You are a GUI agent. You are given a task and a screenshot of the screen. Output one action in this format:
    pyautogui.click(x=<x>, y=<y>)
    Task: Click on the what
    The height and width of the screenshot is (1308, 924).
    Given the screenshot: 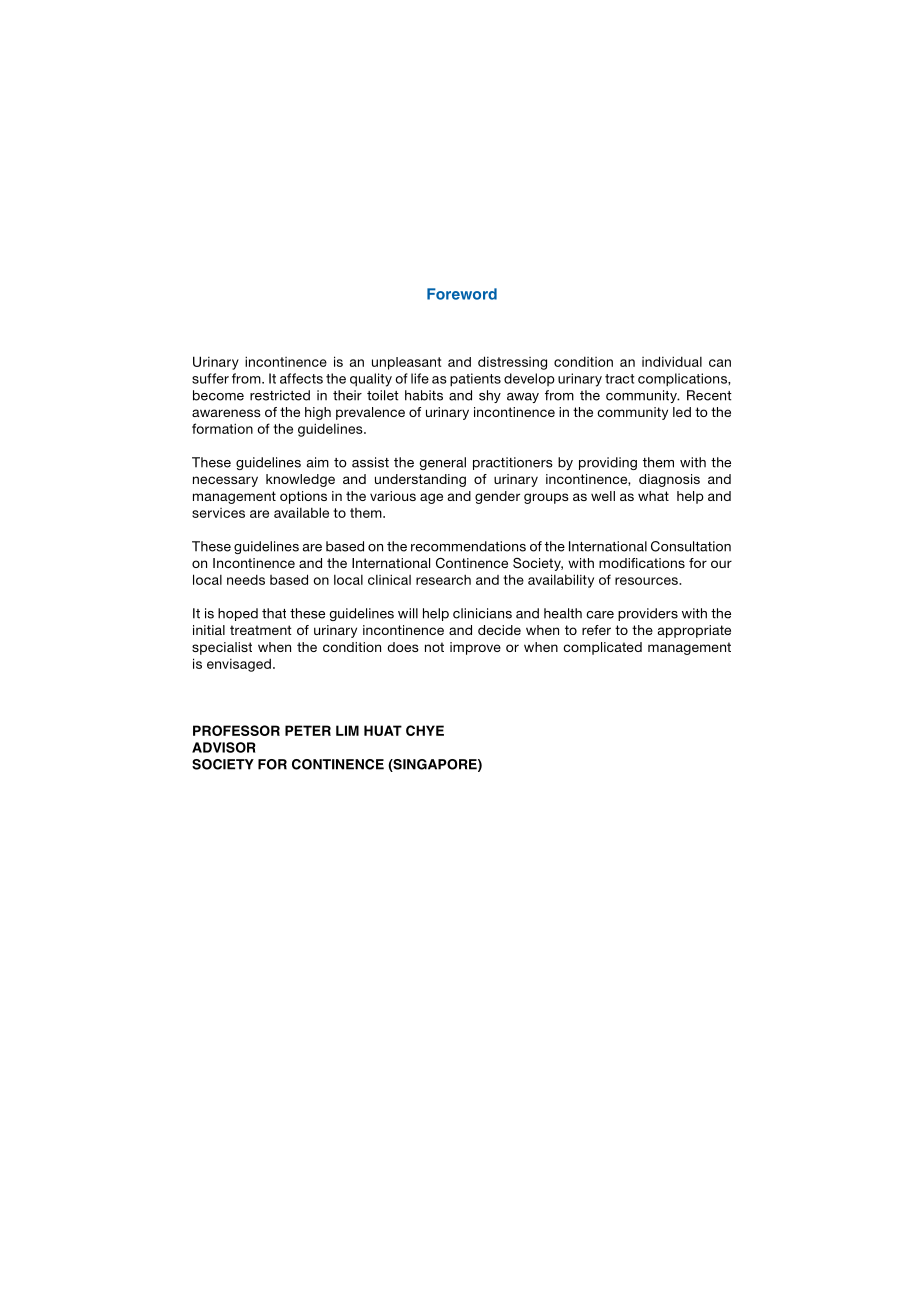 What is the action you would take?
    pyautogui.click(x=653, y=496)
